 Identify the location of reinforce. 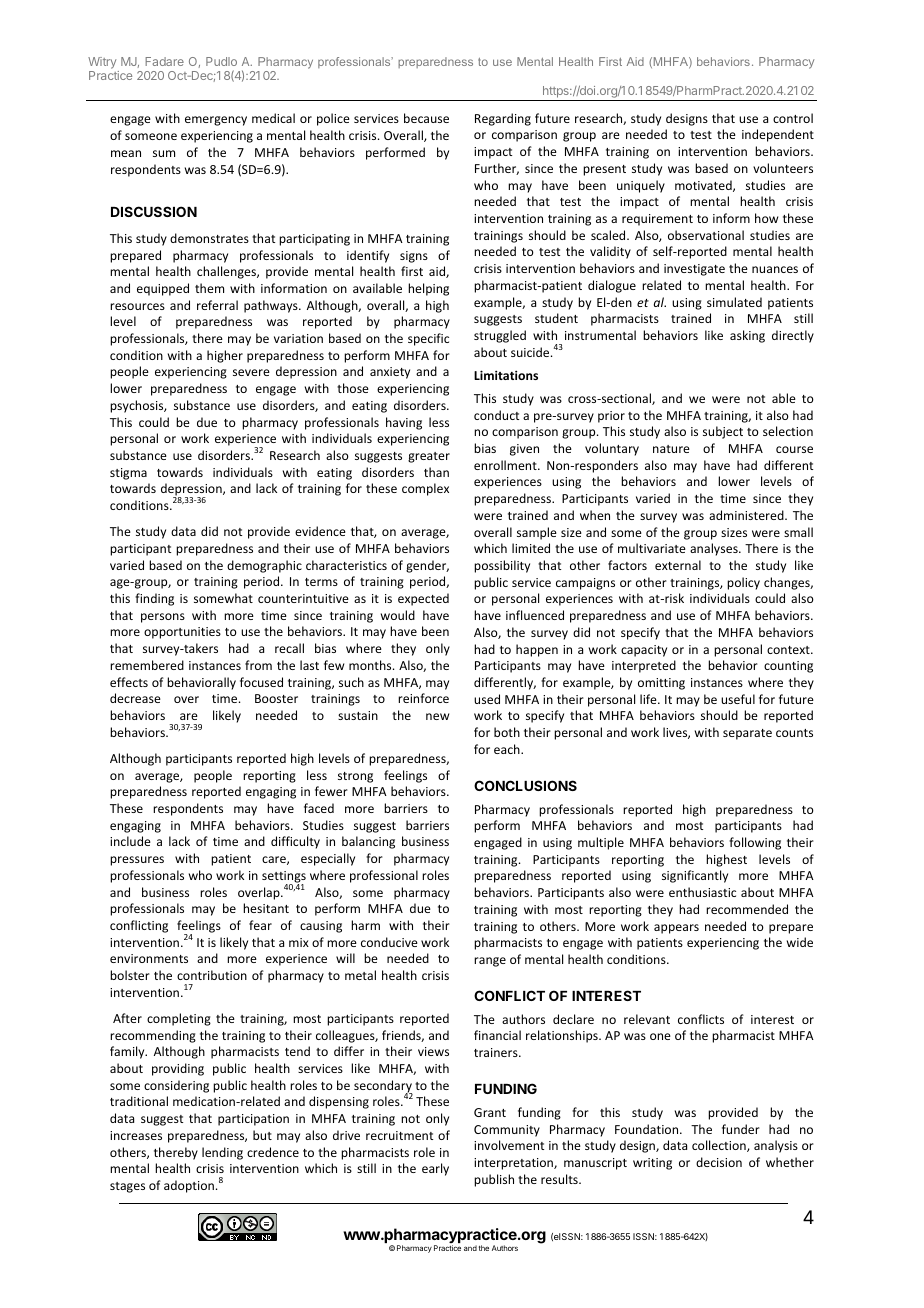
(423, 698).
